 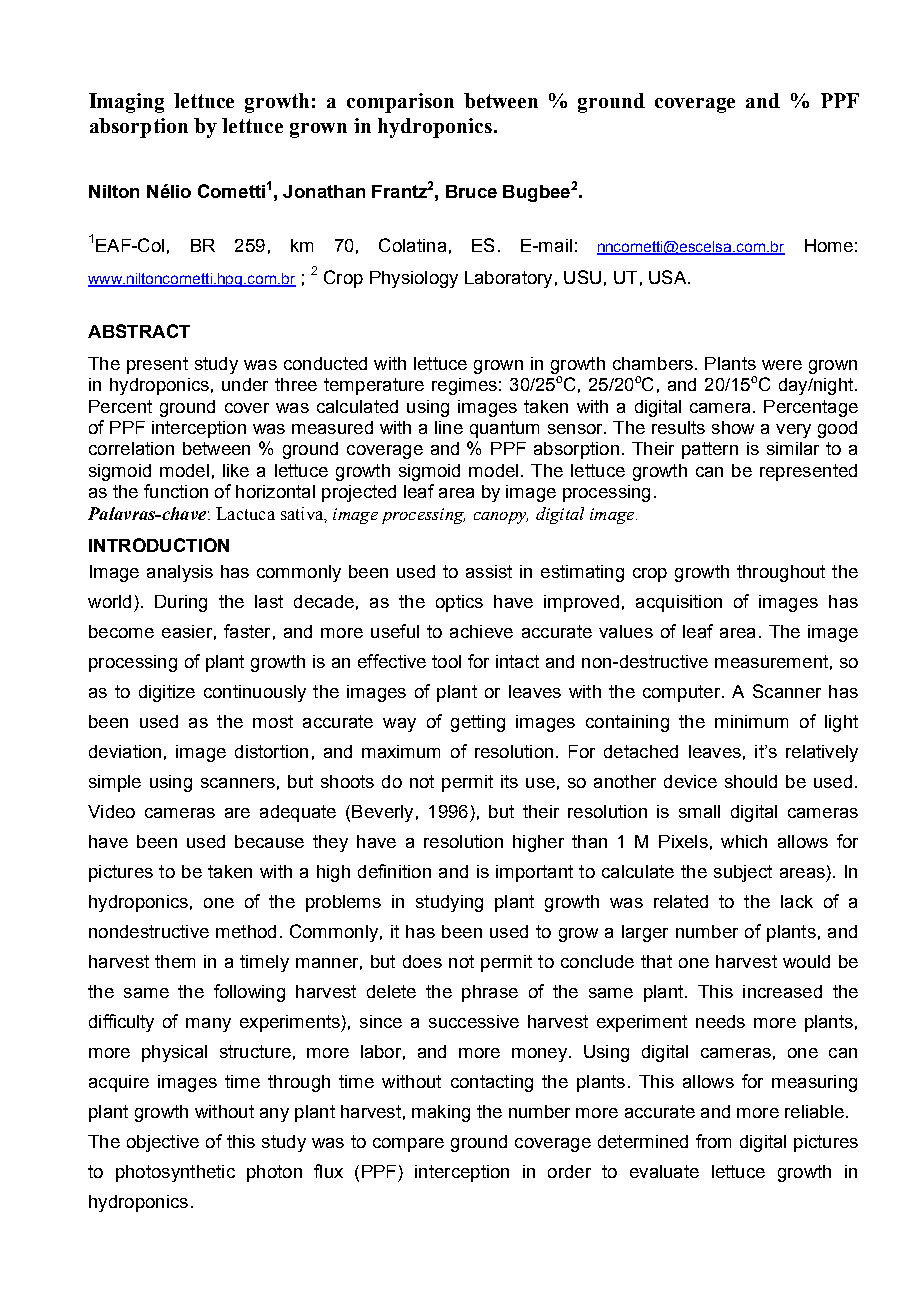 What do you see at coordinates (176, 491) in the image?
I see `function` at bounding box center [176, 491].
